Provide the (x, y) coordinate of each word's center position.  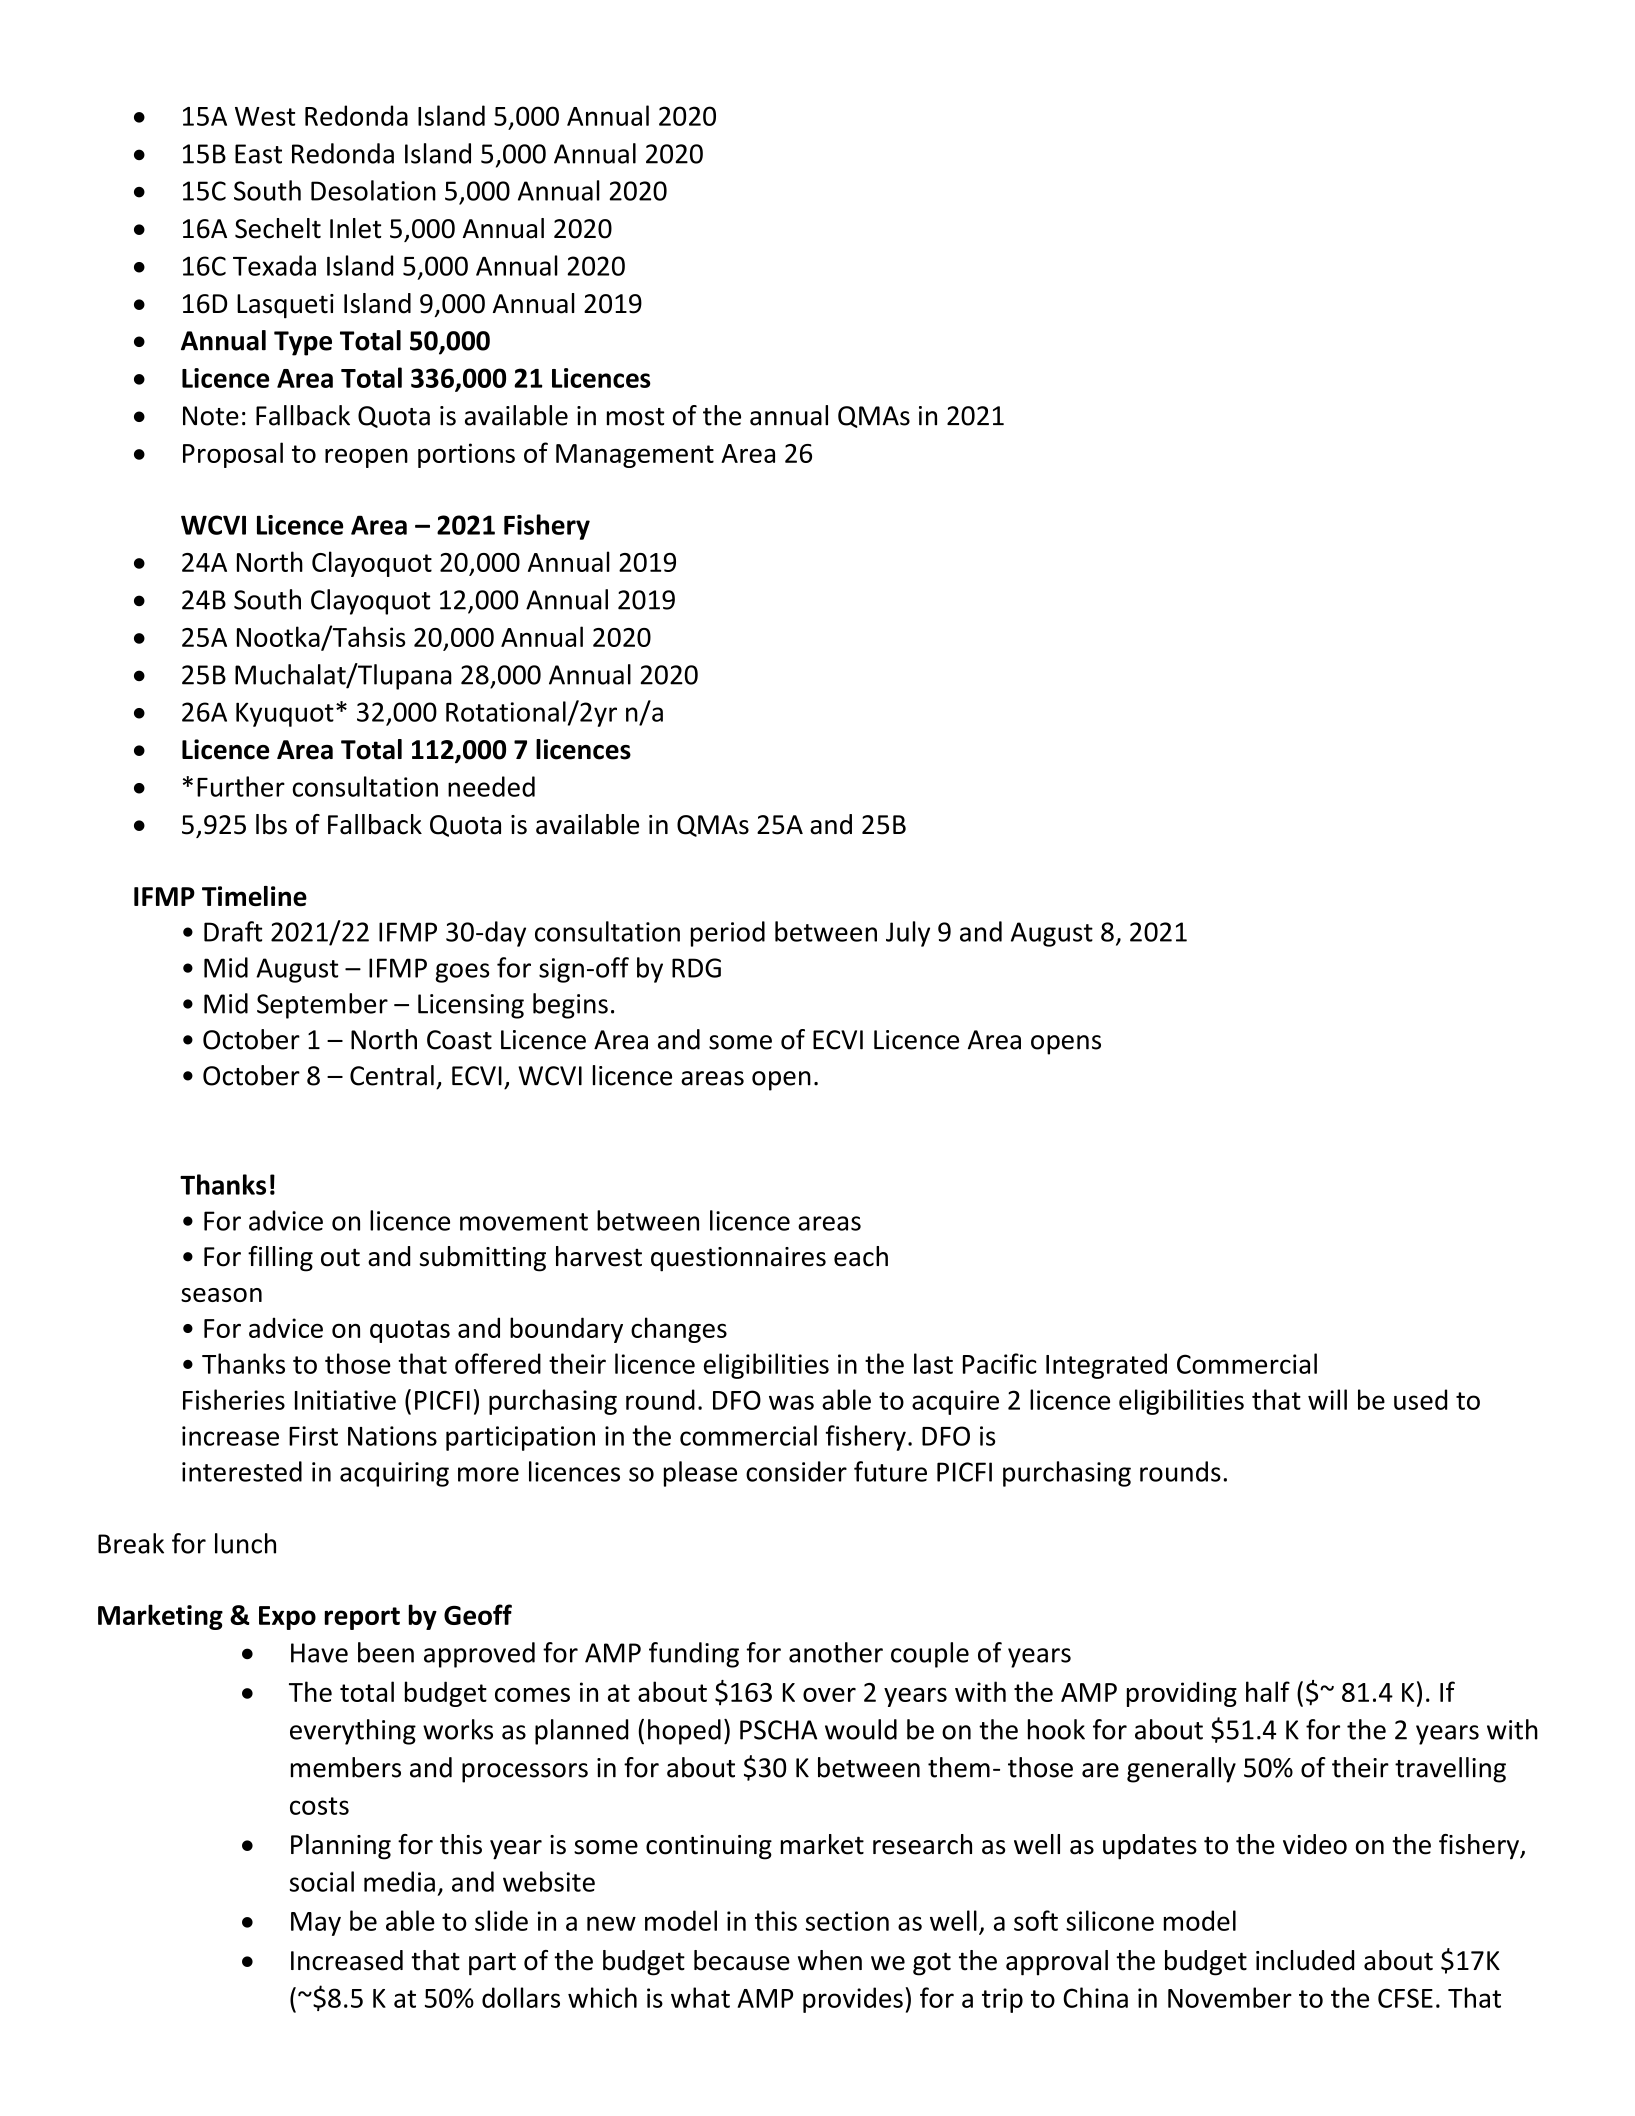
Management (635, 456)
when (830, 1960)
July (908, 934)
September (322, 1006)
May (316, 1924)
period (728, 934)
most (635, 417)
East (258, 154)
